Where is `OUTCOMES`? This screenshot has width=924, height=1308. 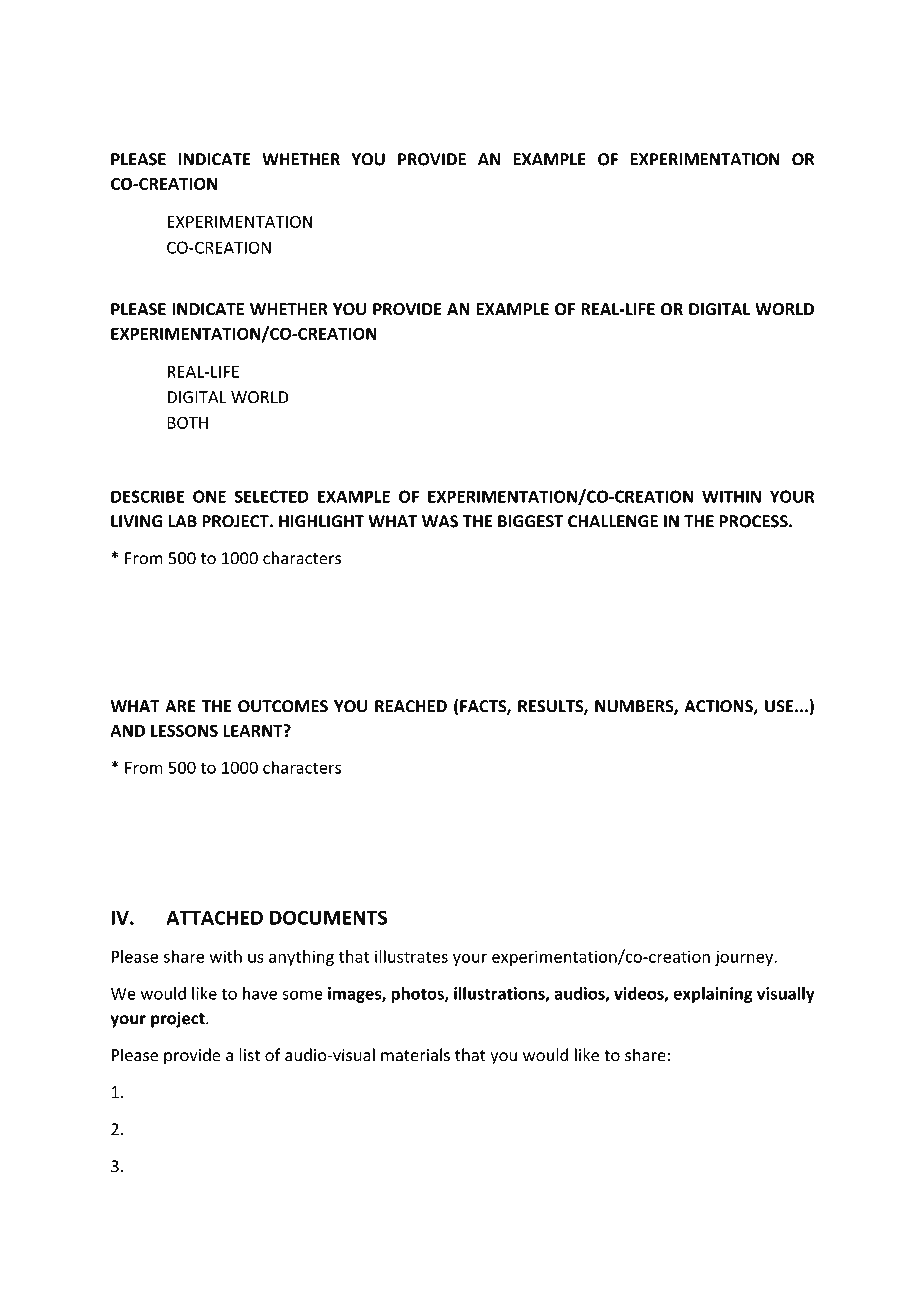
OUTCOMES is located at coordinates (283, 706).
